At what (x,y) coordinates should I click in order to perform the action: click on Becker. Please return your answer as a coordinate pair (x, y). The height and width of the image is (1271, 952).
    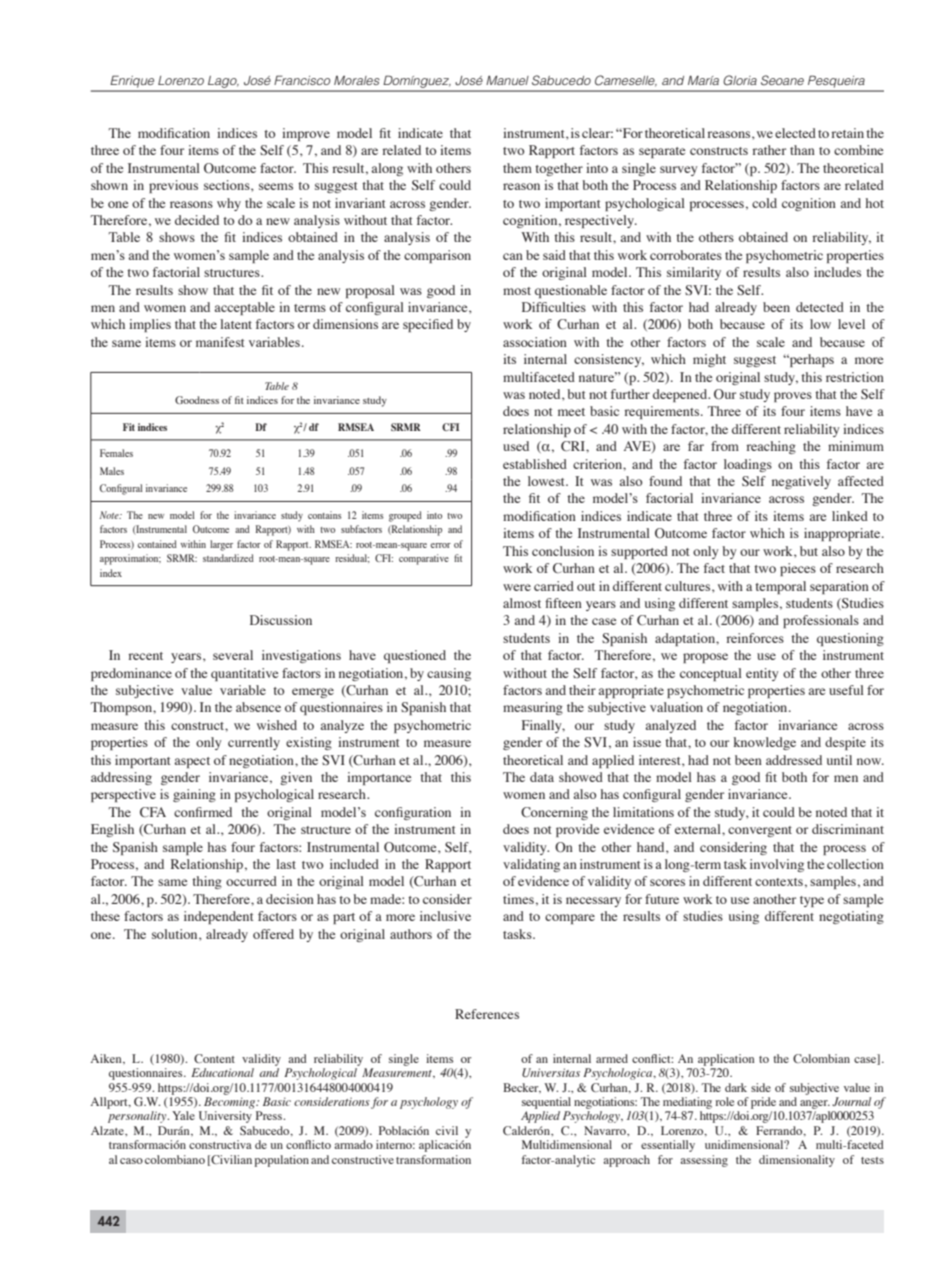
    Looking at the image, I should click on (522, 1088).
